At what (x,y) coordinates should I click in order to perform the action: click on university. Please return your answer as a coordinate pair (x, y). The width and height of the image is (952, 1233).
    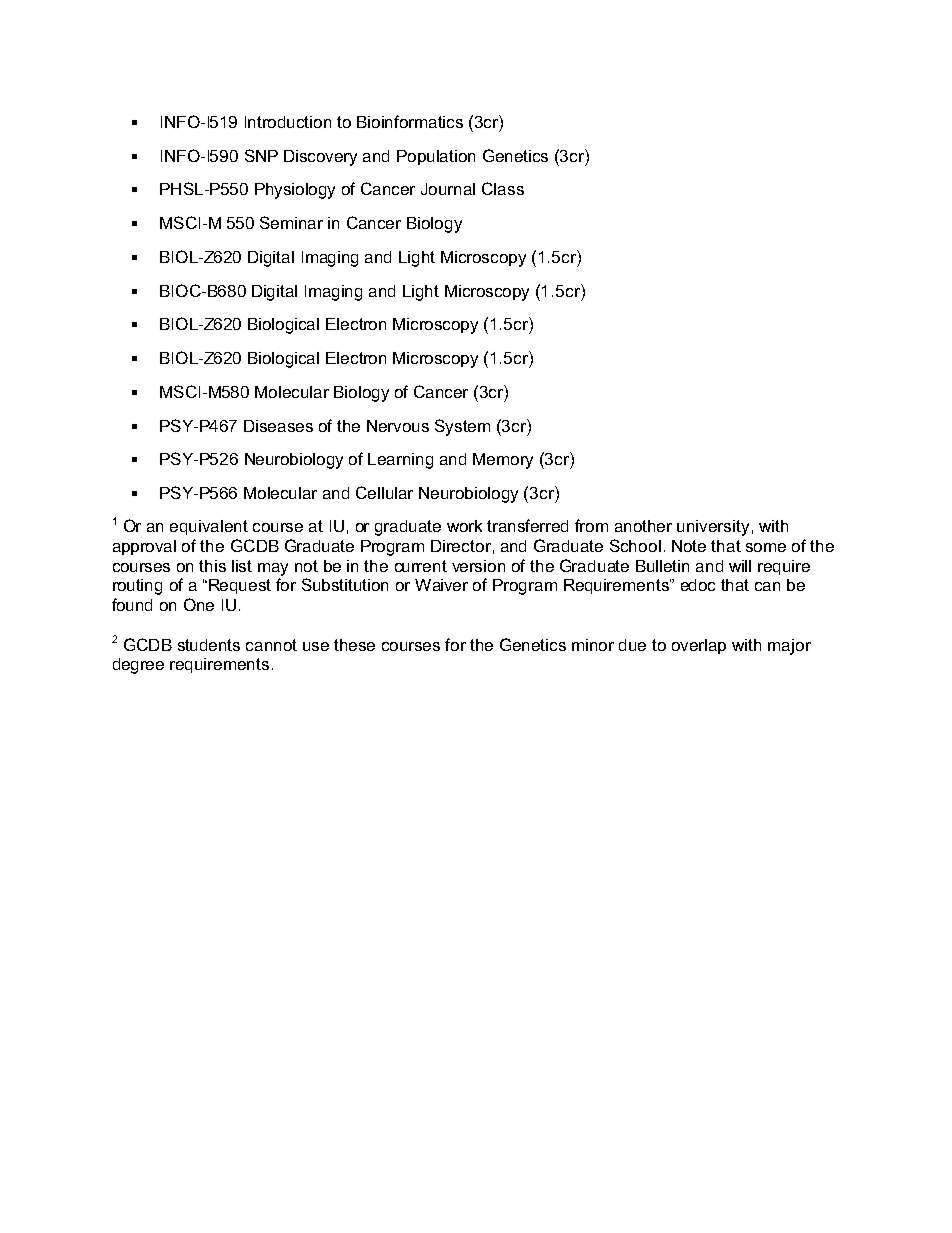
    Looking at the image, I should click on (713, 528).
